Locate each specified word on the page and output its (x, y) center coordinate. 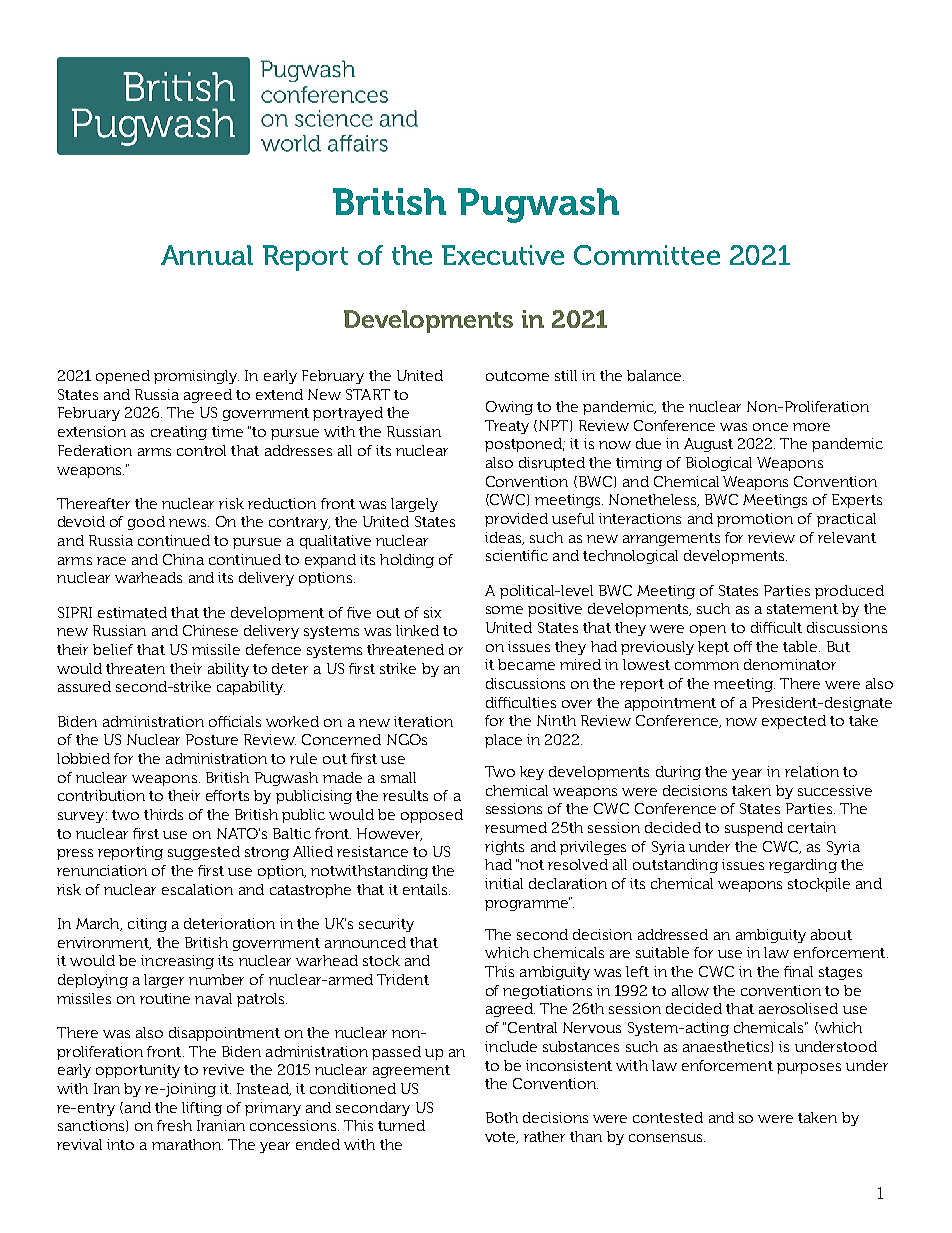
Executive (503, 255)
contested (668, 1117)
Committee (647, 255)
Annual (207, 255)
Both (502, 1117)
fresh (174, 1125)
